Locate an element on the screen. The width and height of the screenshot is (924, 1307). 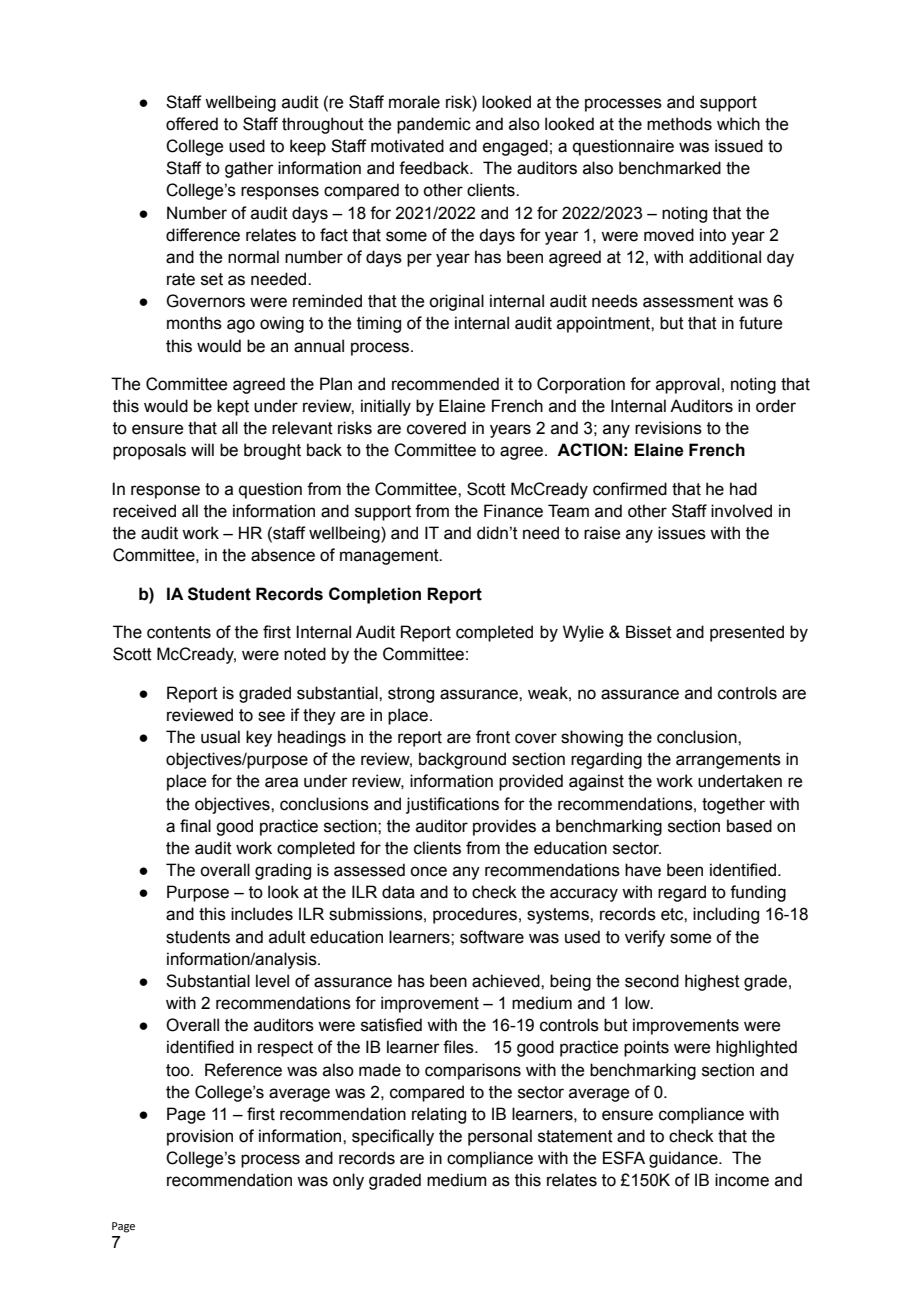
usual is located at coordinates (220, 737).
